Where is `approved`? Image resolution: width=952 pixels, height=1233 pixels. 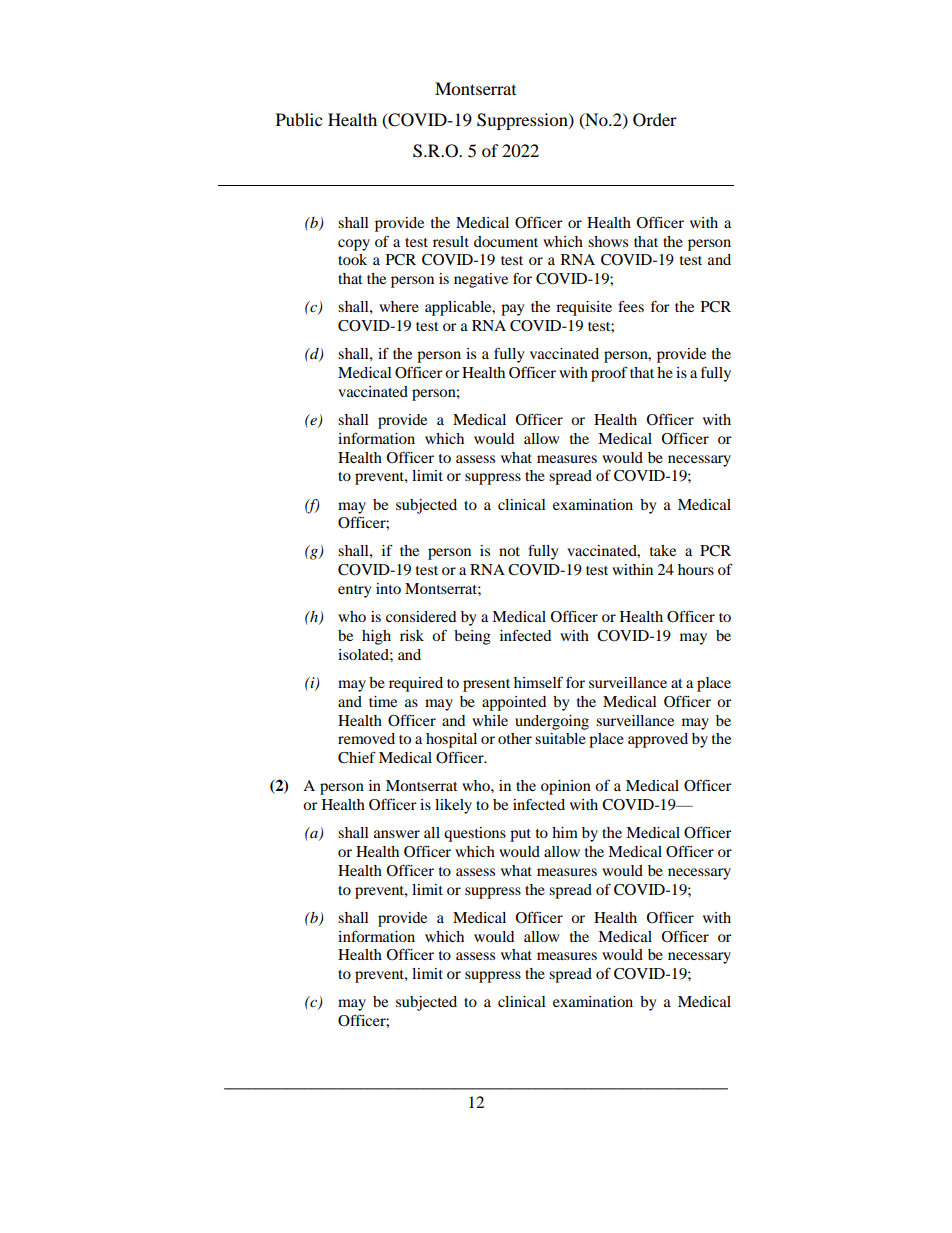
approved is located at coordinates (658, 740).
